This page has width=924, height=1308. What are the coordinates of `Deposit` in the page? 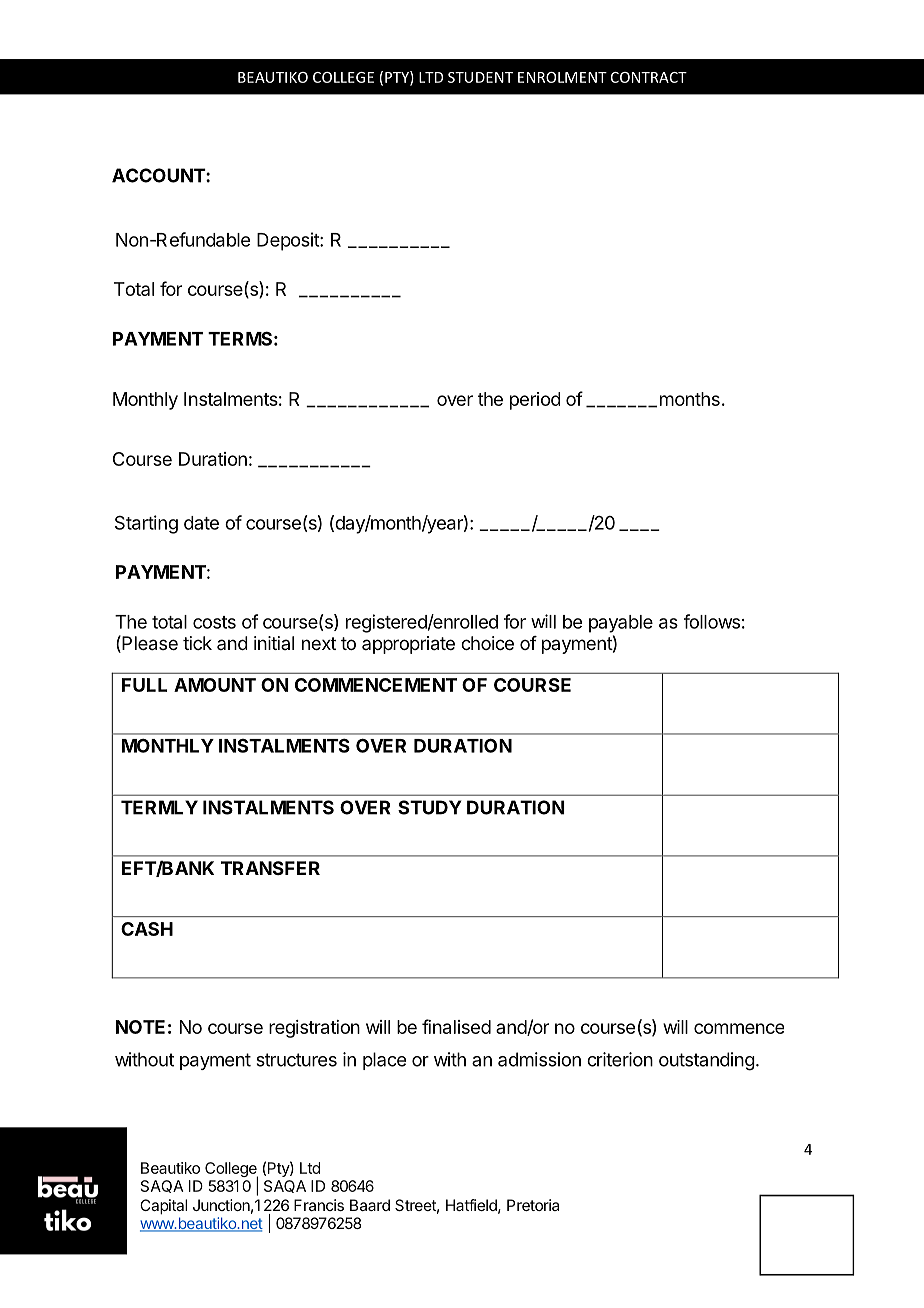 It's located at (289, 241).
